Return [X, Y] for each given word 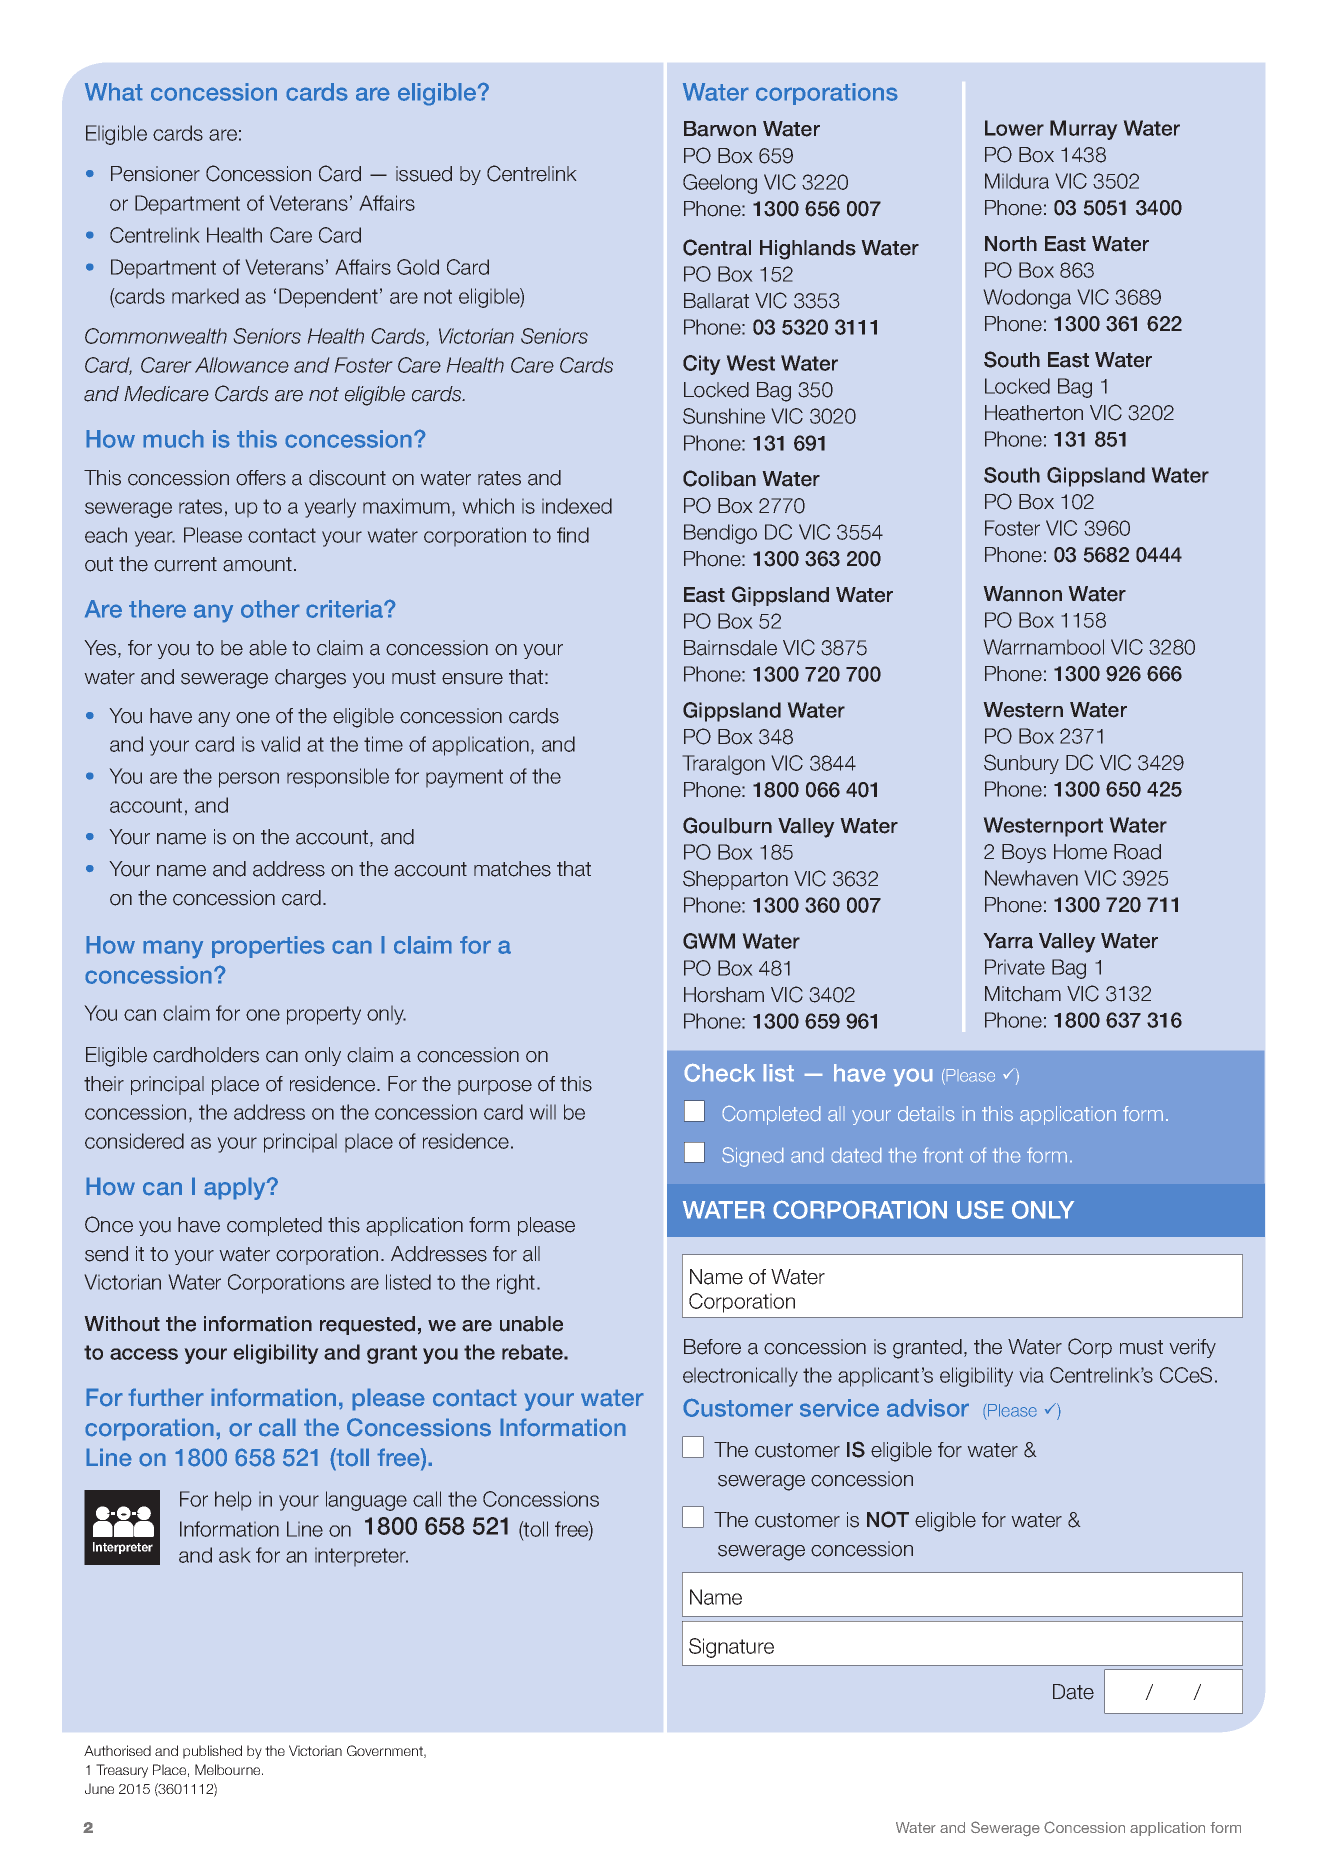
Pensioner [155, 174]
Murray [1083, 130]
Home [1080, 852]
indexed [577, 506]
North [1011, 244]
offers [261, 478]
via [1031, 1375]
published [212, 1752]
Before [712, 1347]
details [926, 1113]
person [249, 780]
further [166, 1397]
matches [512, 869]
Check [720, 1073]
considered [134, 1141]
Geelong [720, 184]
